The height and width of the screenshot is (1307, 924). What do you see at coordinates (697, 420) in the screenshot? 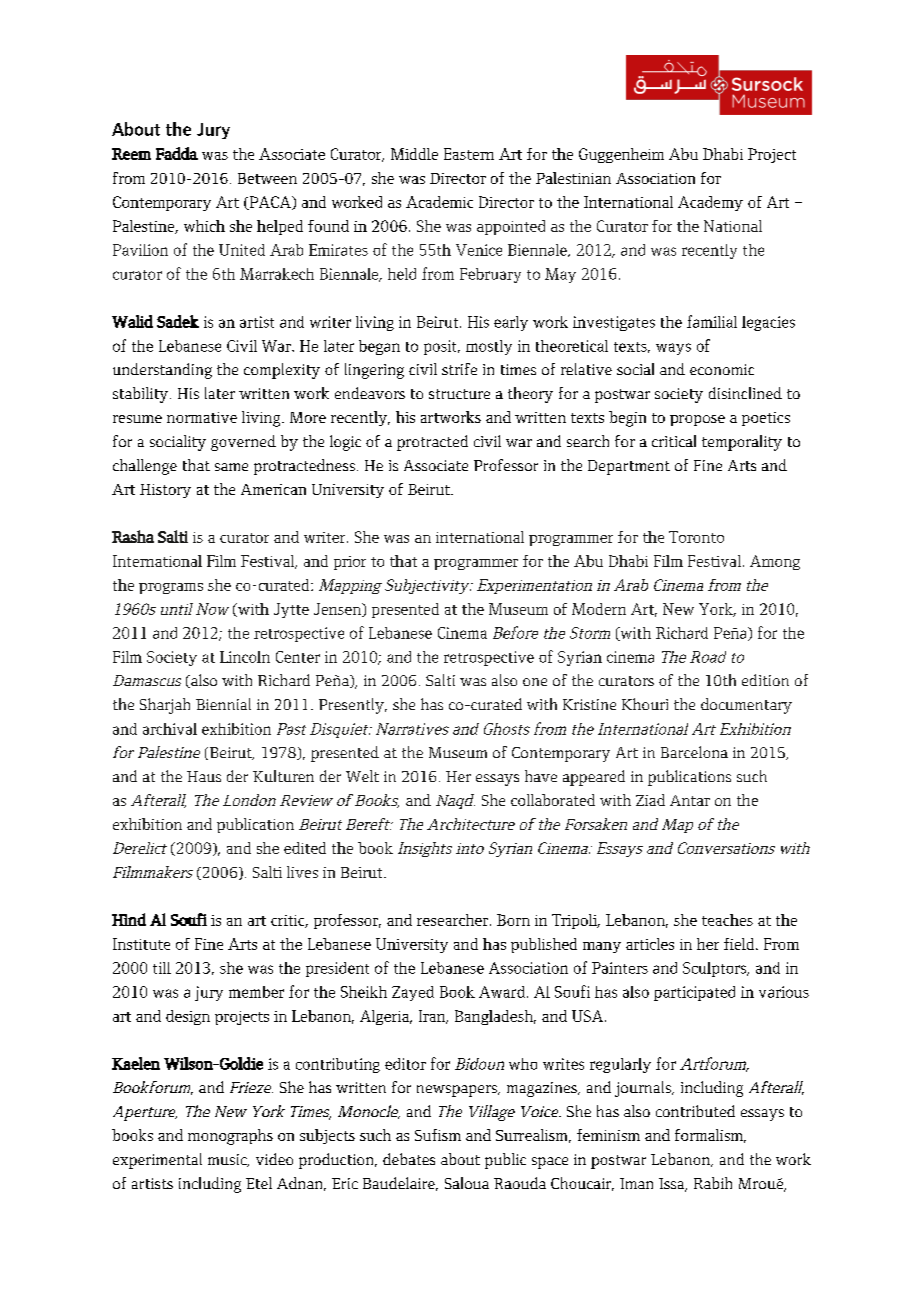
I see `propose` at bounding box center [697, 420].
